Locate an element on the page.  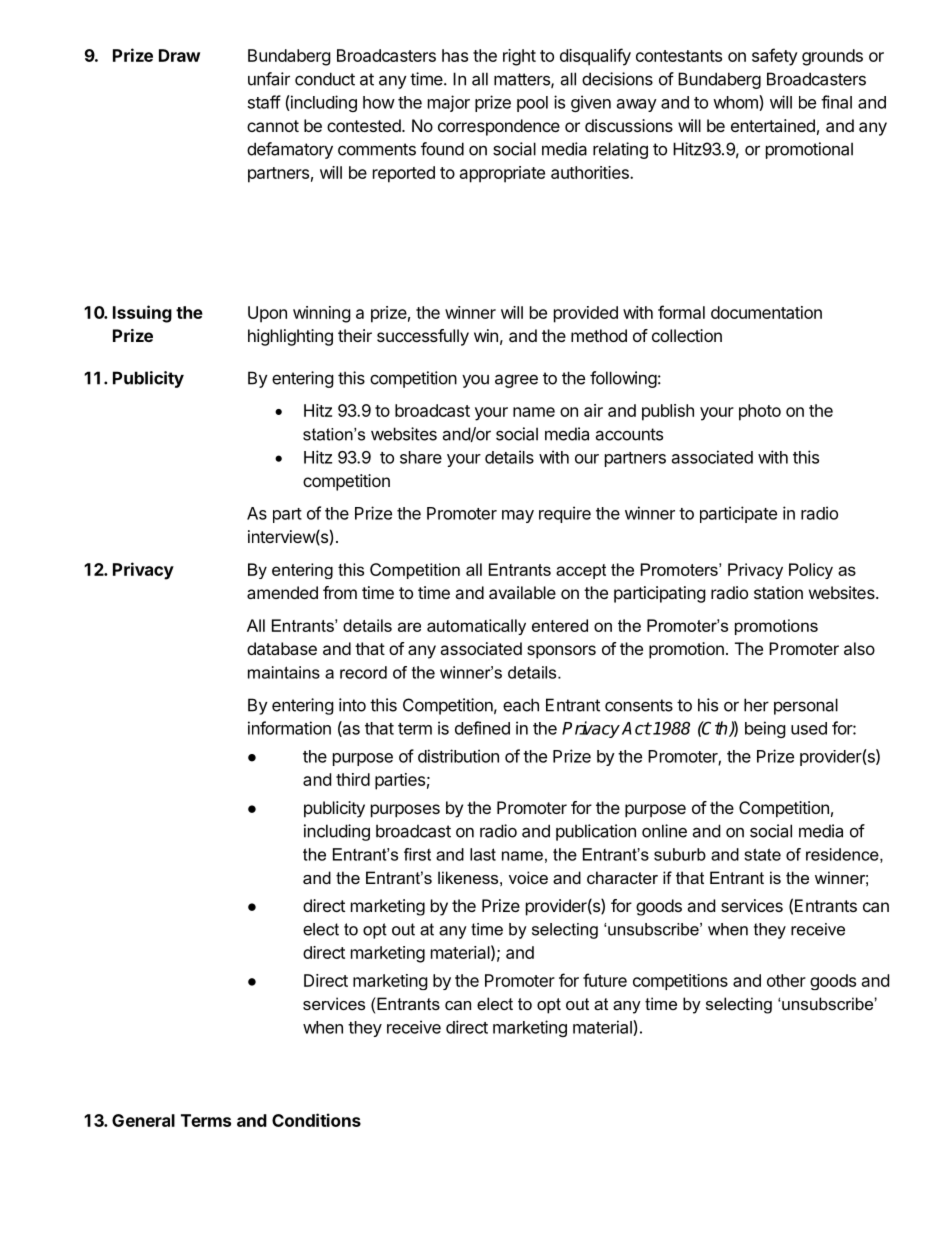
each is located at coordinates (521, 705).
